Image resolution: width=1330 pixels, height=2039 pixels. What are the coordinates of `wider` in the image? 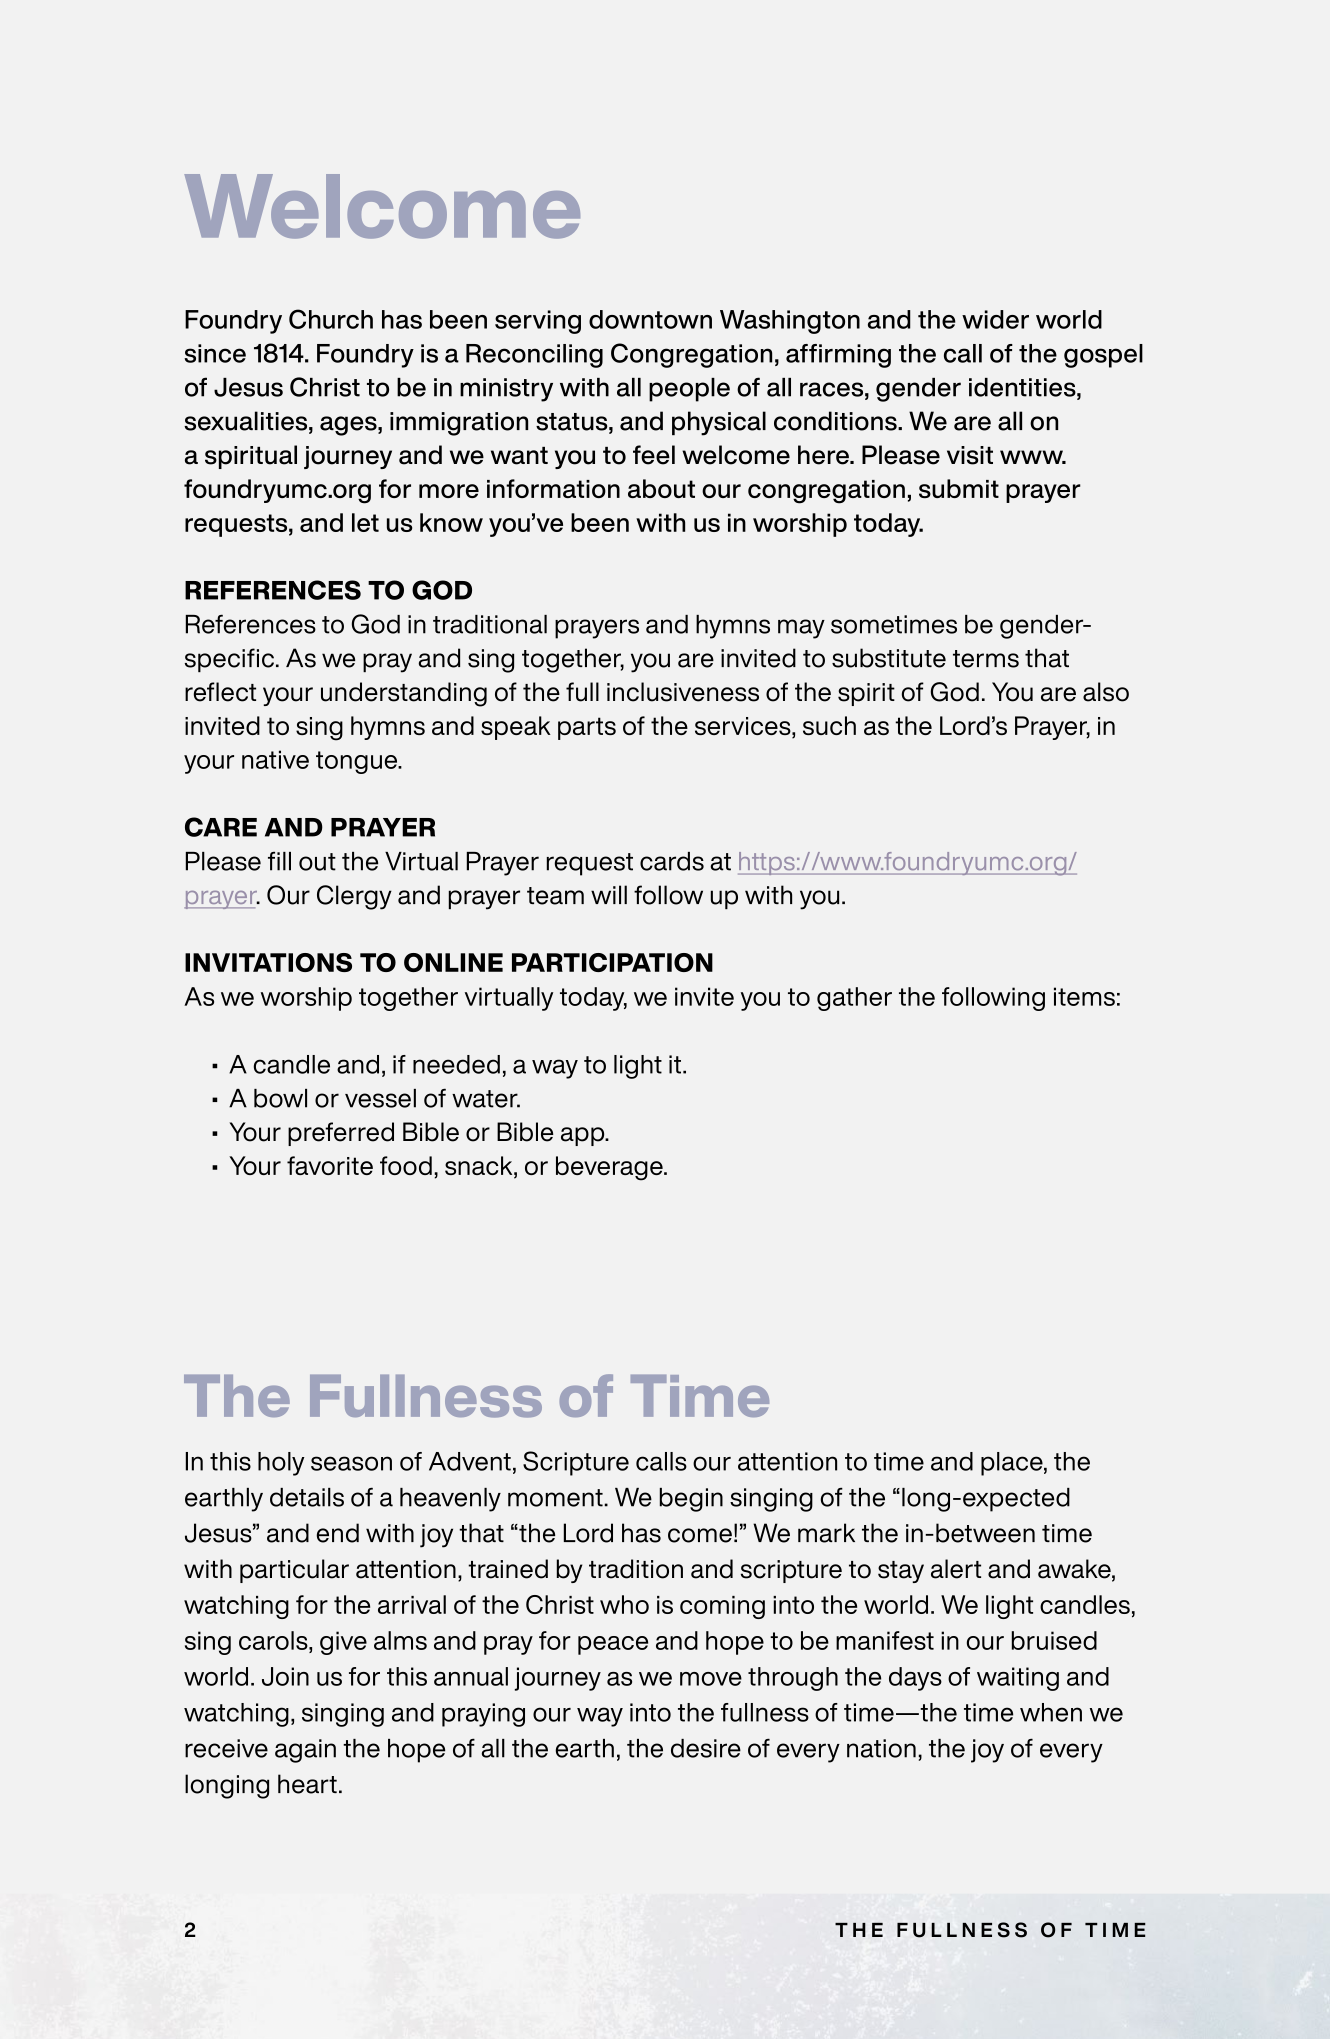 It's located at (995, 319).
